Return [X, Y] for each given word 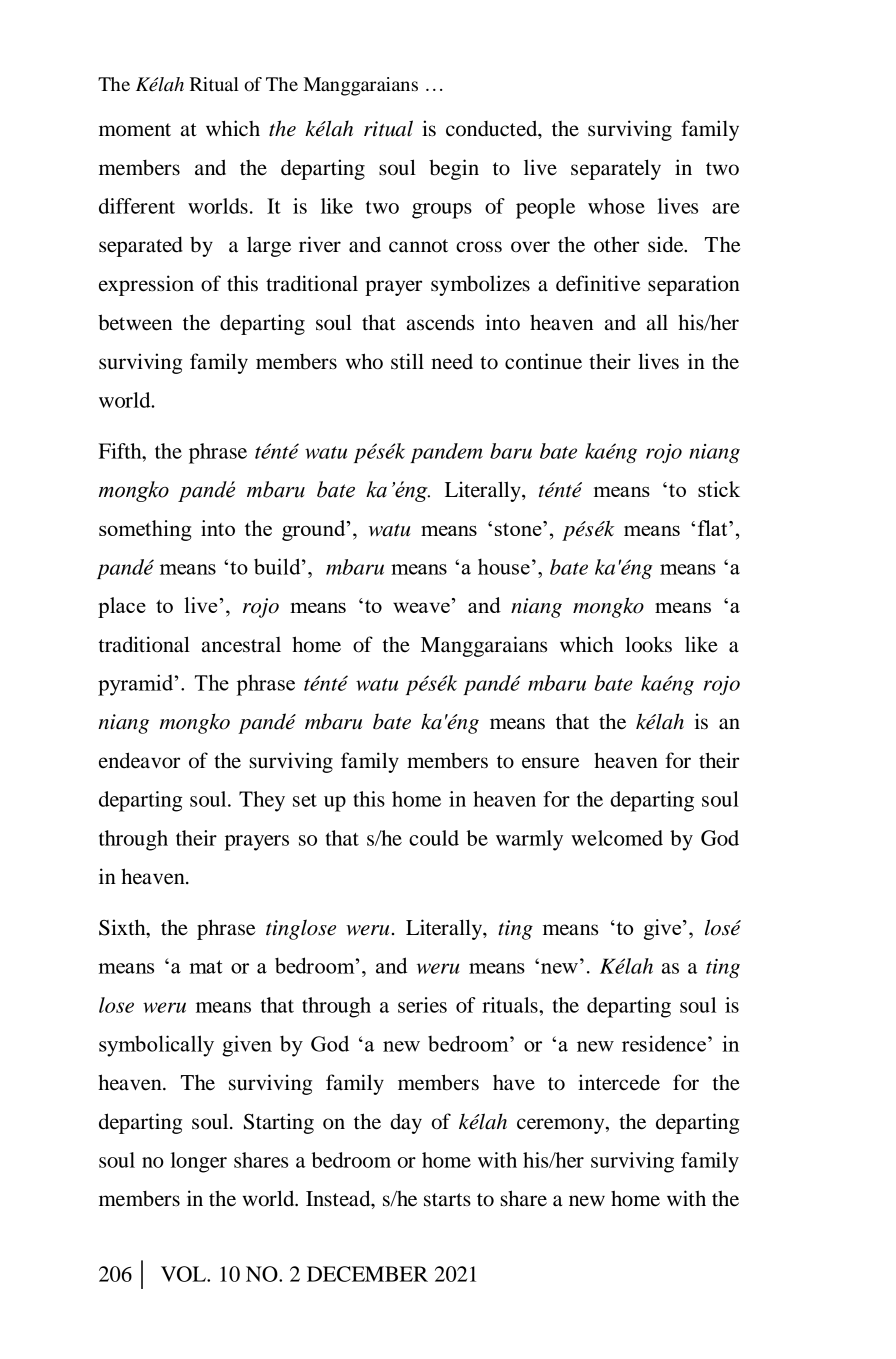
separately [616, 169]
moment [135, 130]
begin [454, 169]
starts [447, 1200]
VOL [184, 1274]
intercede [619, 1082]
